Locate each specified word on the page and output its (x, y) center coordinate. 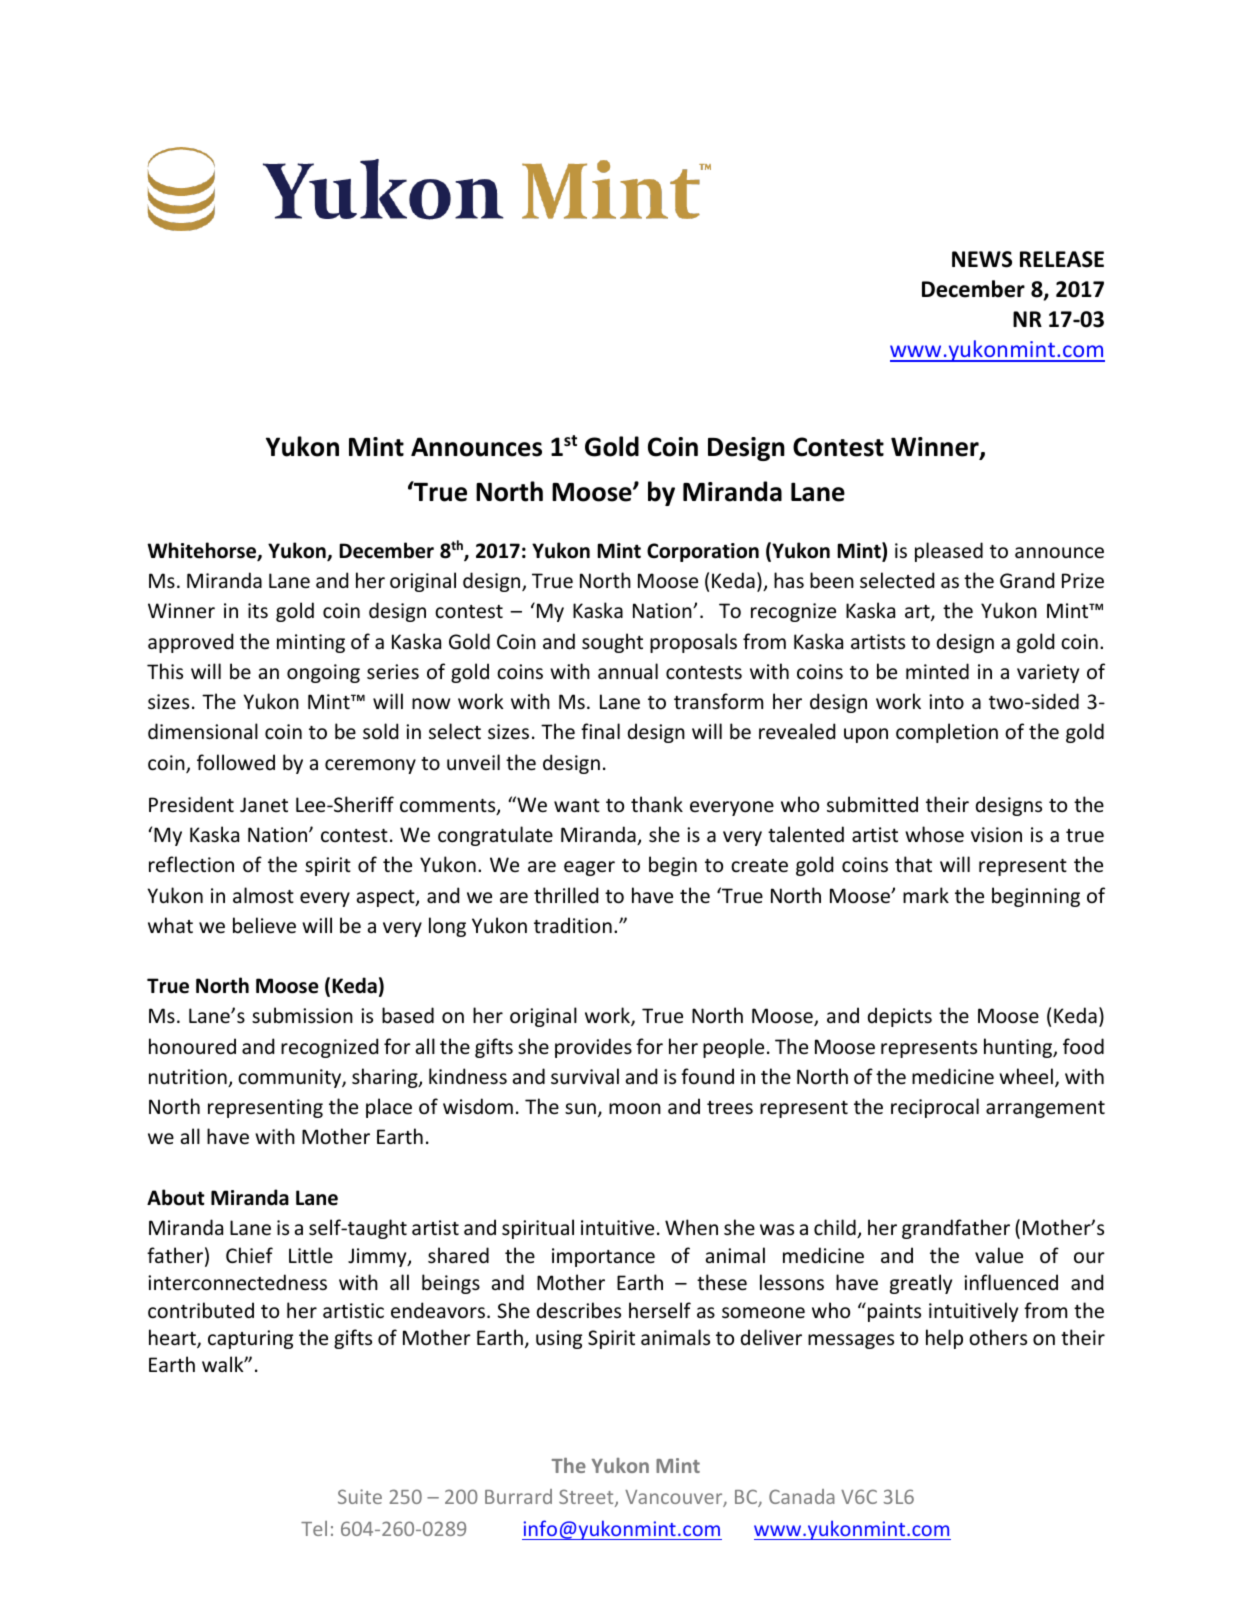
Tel (314, 1528)
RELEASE (1062, 259)
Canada (802, 1496)
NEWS (982, 259)
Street (587, 1498)
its (258, 611)
